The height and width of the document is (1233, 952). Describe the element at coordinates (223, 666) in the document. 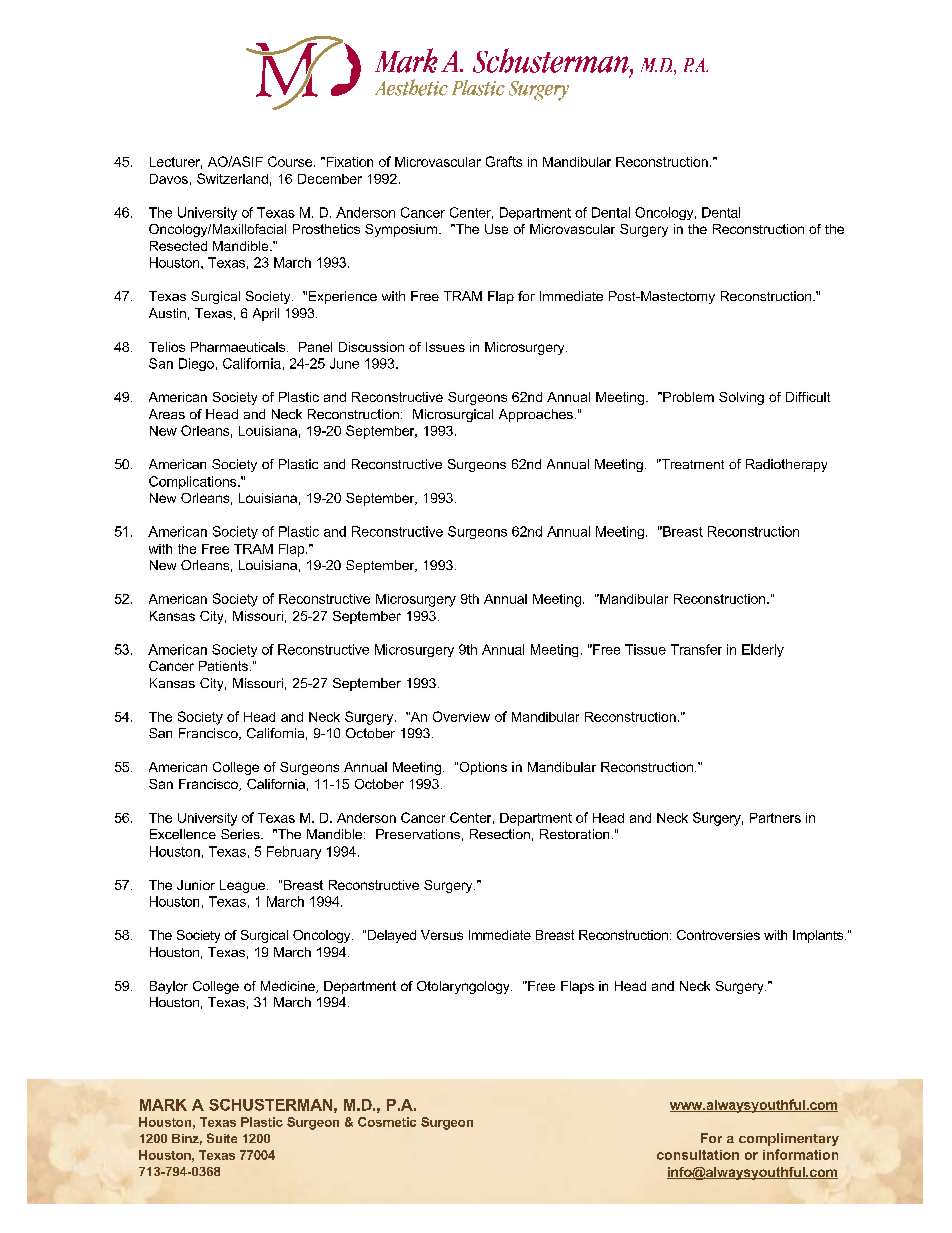

I see `Patients` at that location.
